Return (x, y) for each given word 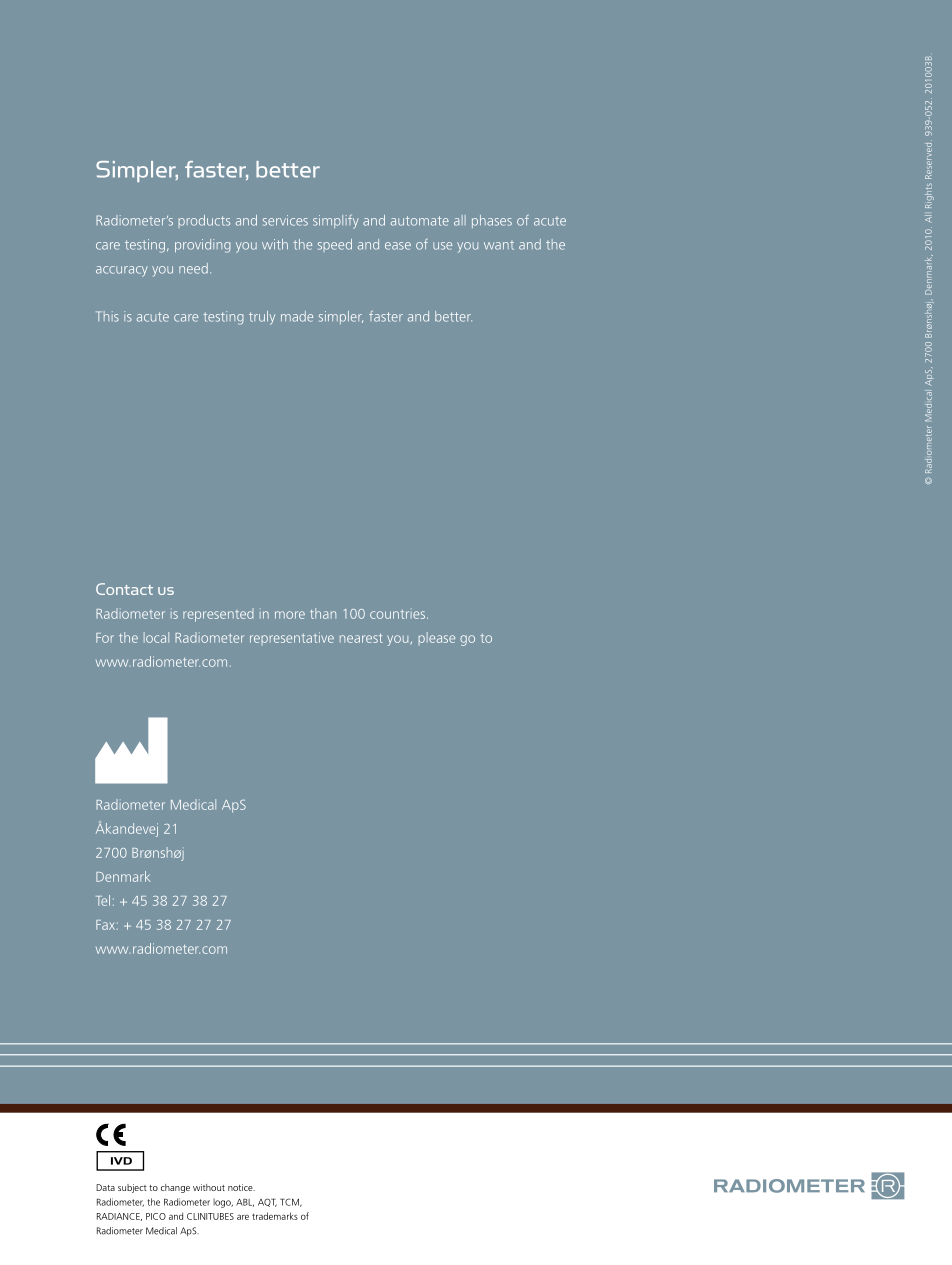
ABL (245, 1202)
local (156, 637)
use (442, 246)
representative (292, 638)
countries (399, 614)
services (285, 220)
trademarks (275, 1216)
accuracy (122, 271)
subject (132, 1188)
